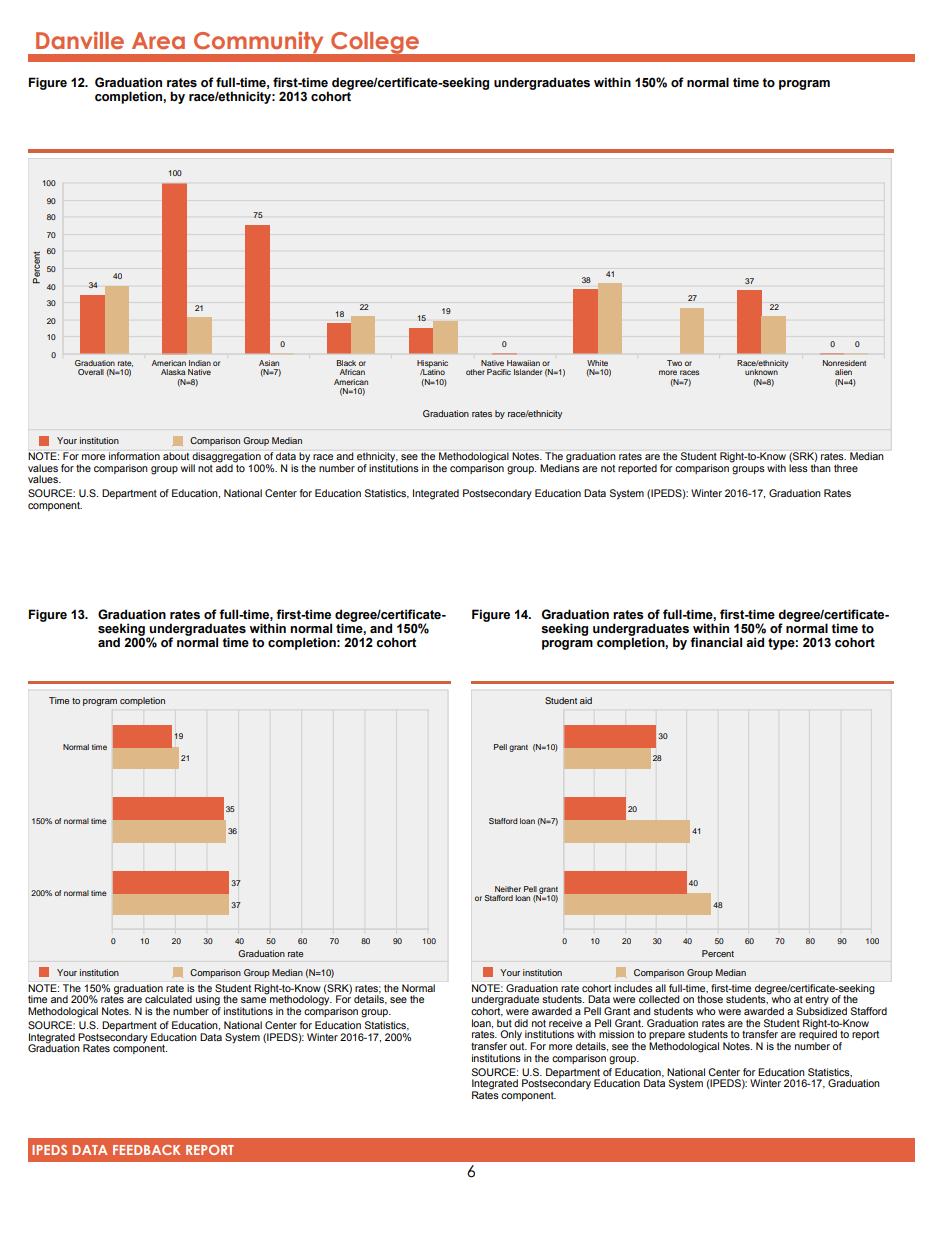 This image has width=952, height=1233. Describe the element at coordinates (821, 468) in the image. I see `than` at that location.
